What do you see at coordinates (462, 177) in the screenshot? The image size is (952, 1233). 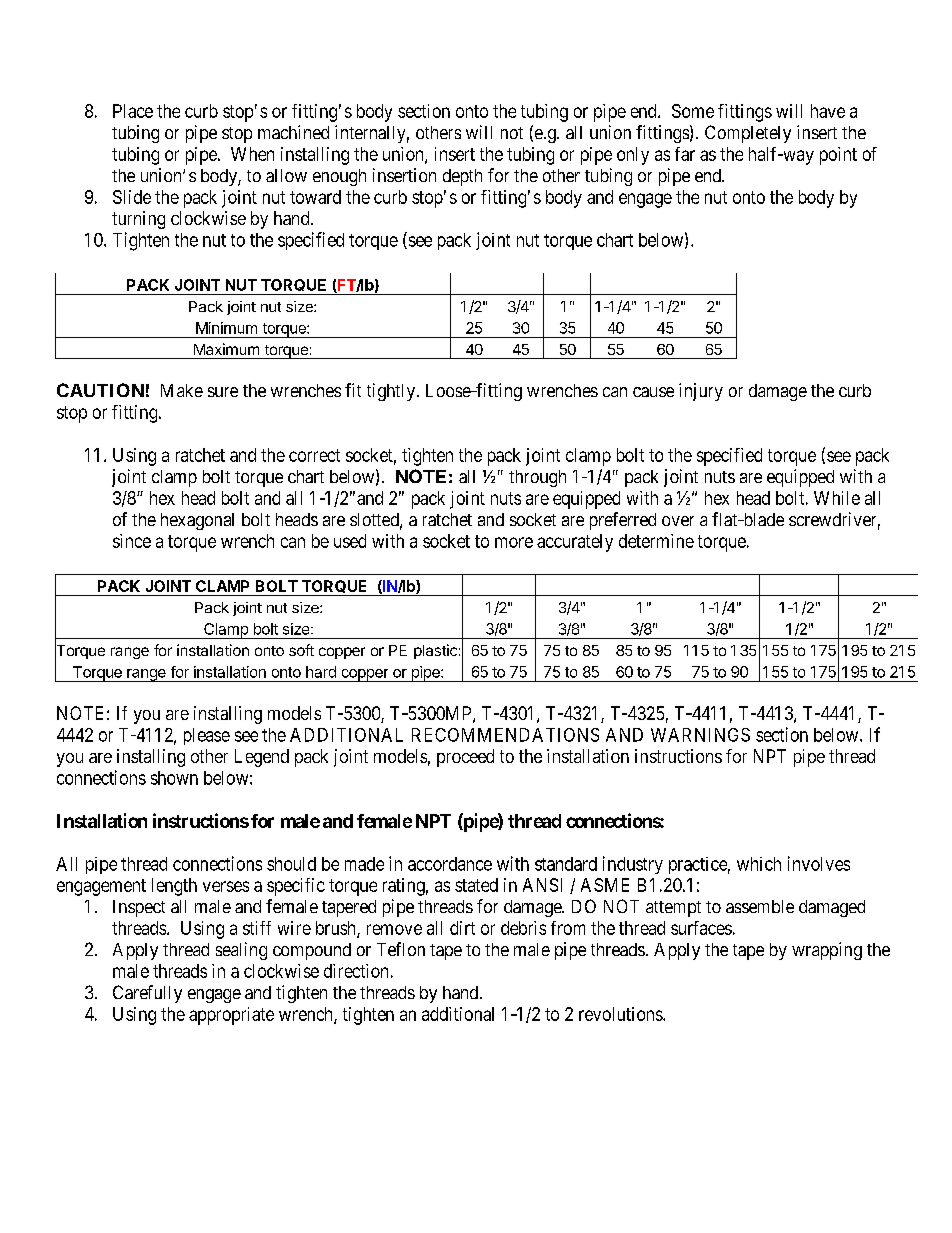 I see `depth` at bounding box center [462, 177].
